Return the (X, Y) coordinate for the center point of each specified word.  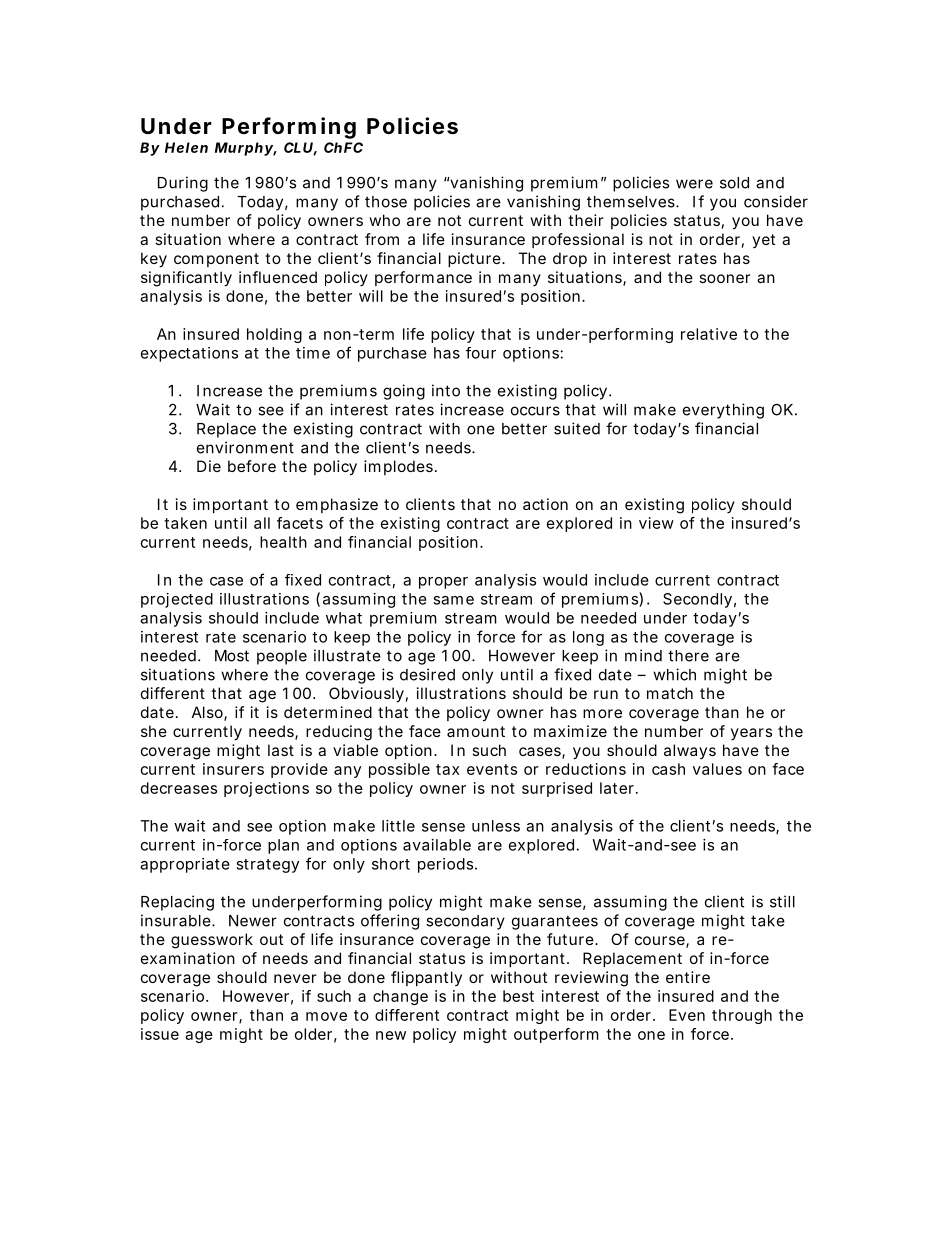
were (694, 184)
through (742, 1016)
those (386, 202)
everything (723, 411)
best (518, 996)
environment (245, 447)
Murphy (244, 149)
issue (160, 1034)
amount (476, 731)
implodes (398, 467)
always (690, 751)
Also (208, 713)
